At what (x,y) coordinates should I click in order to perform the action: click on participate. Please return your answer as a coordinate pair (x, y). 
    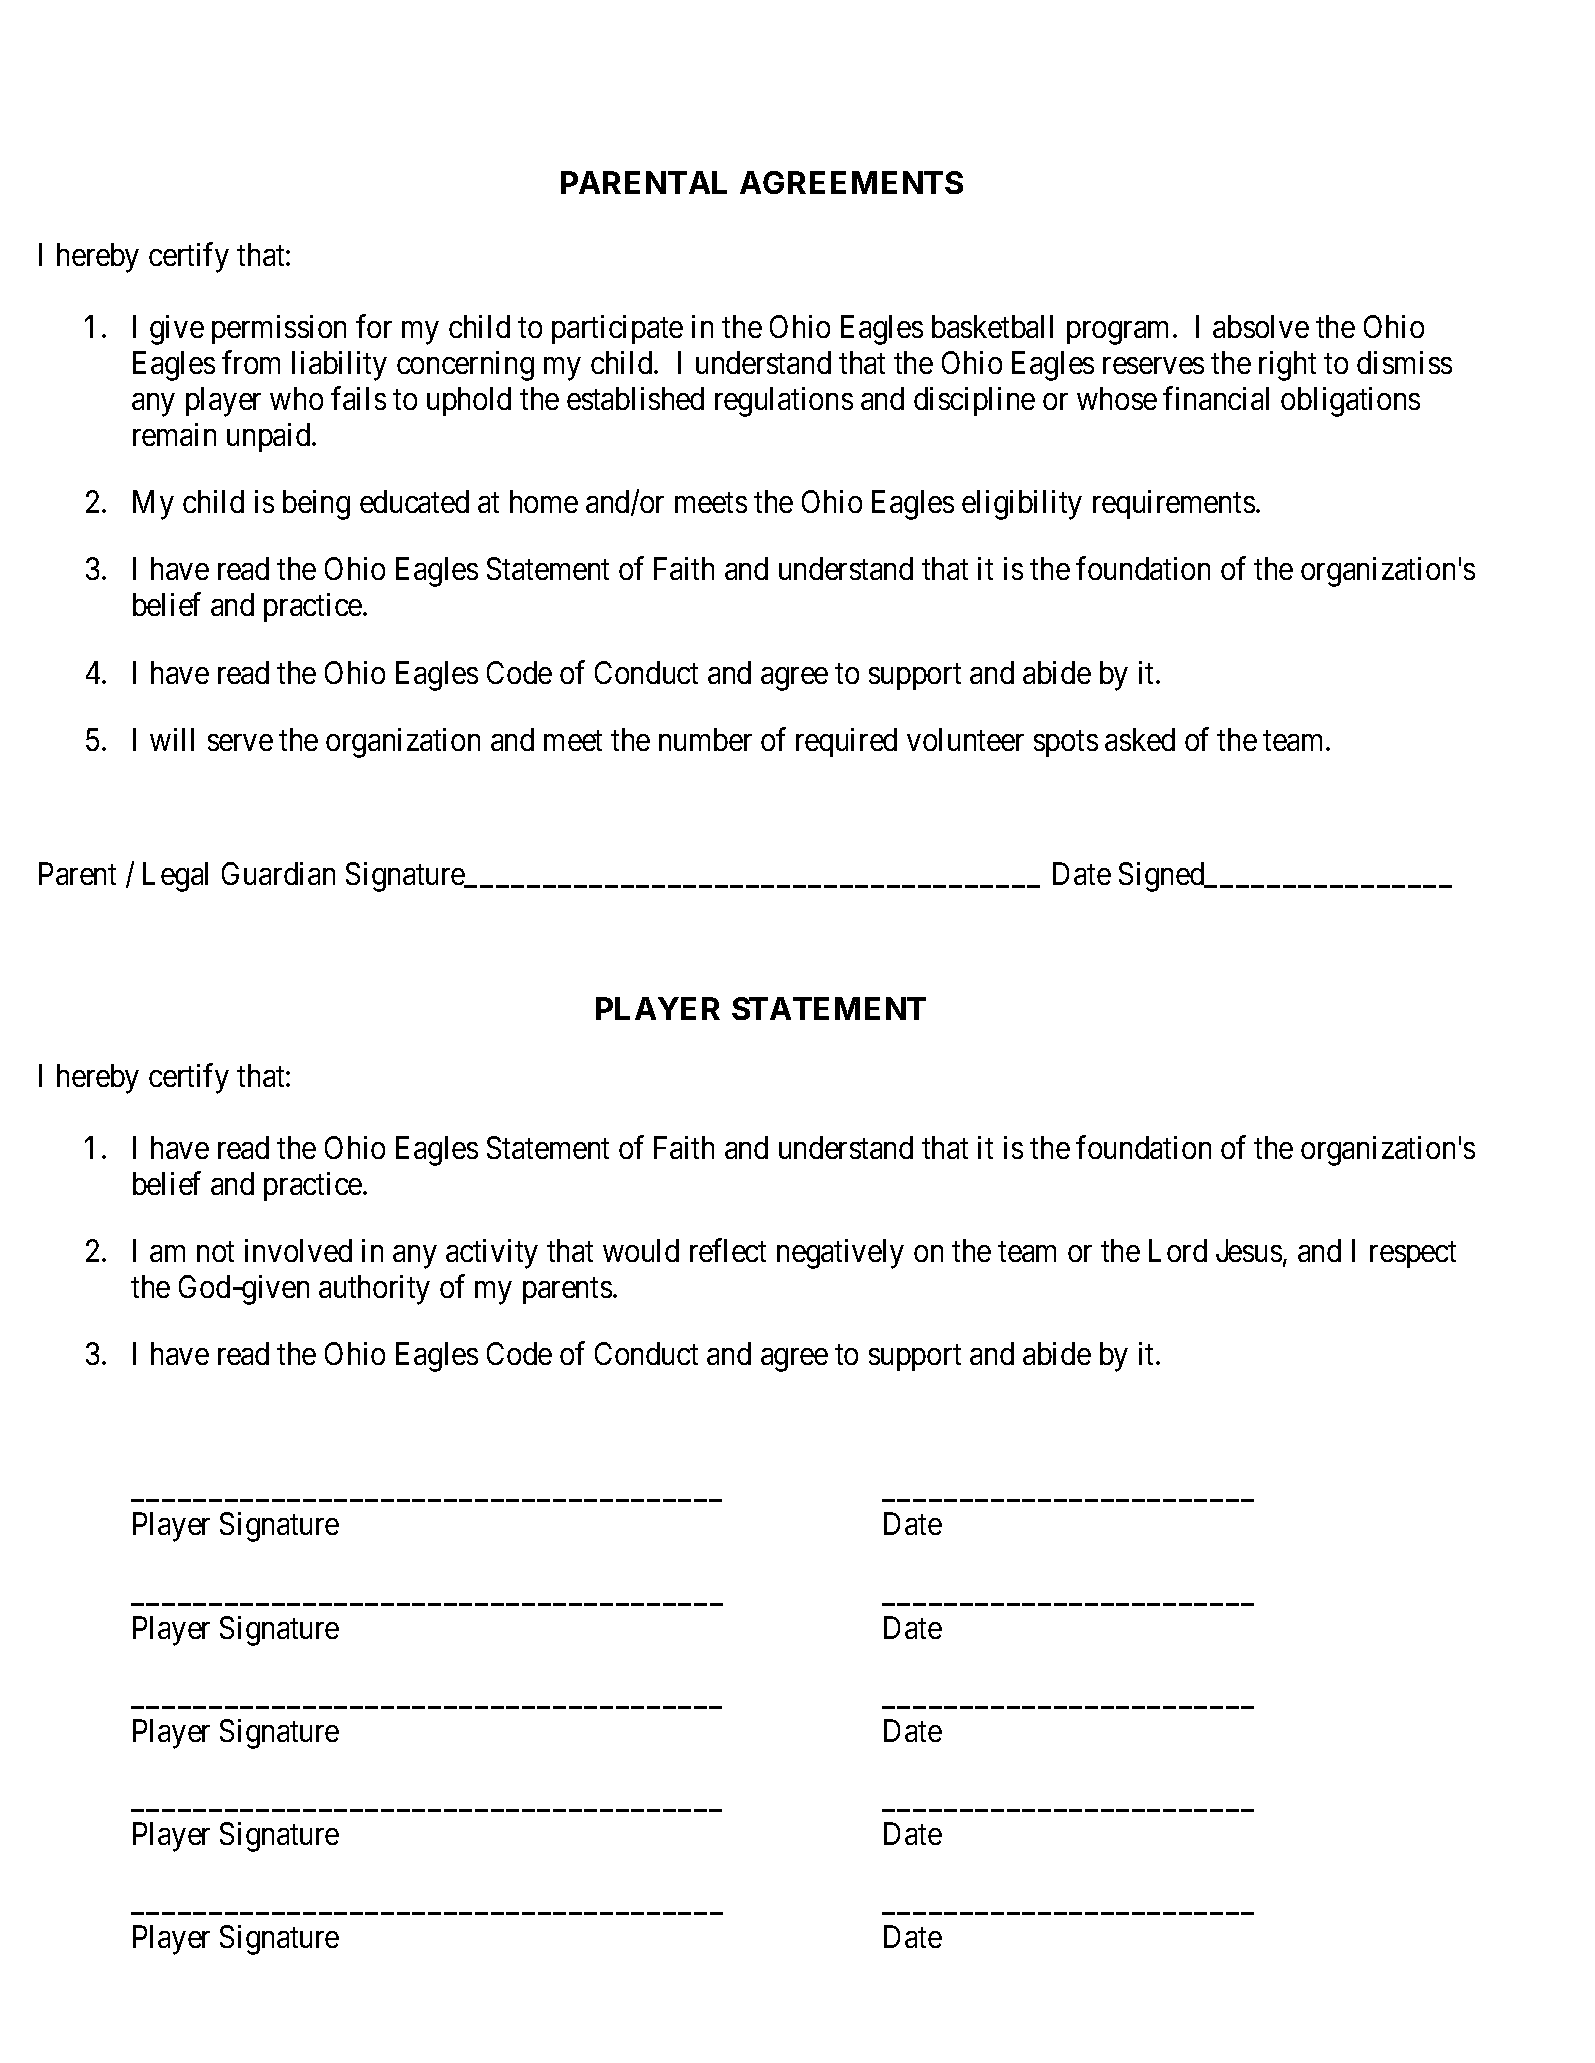
    Looking at the image, I should click on (617, 329).
